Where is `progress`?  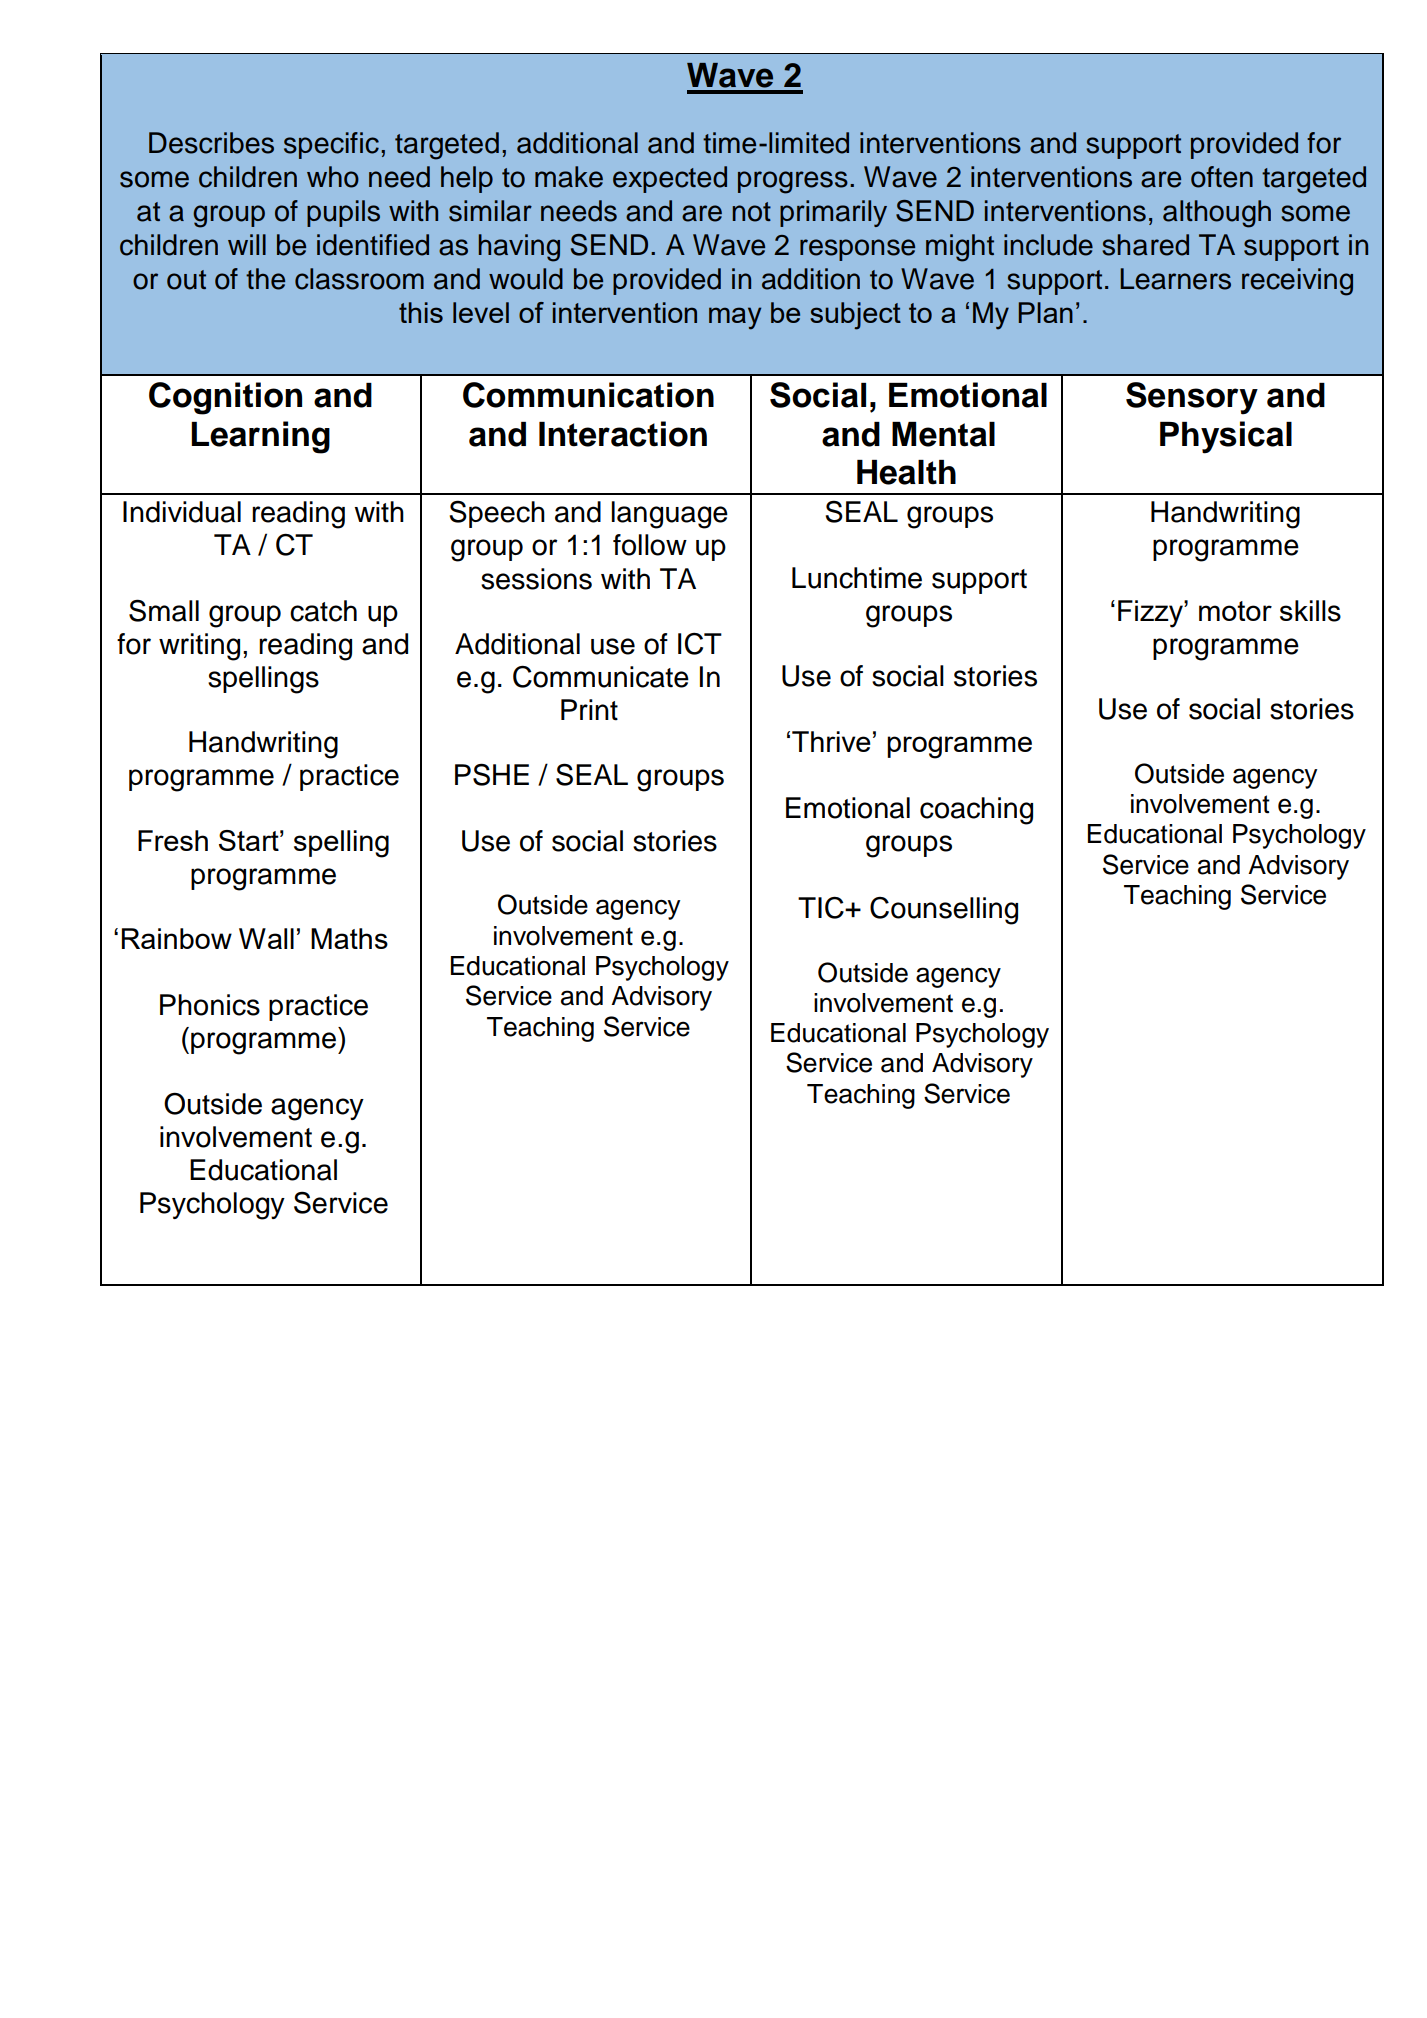 progress is located at coordinates (793, 182).
